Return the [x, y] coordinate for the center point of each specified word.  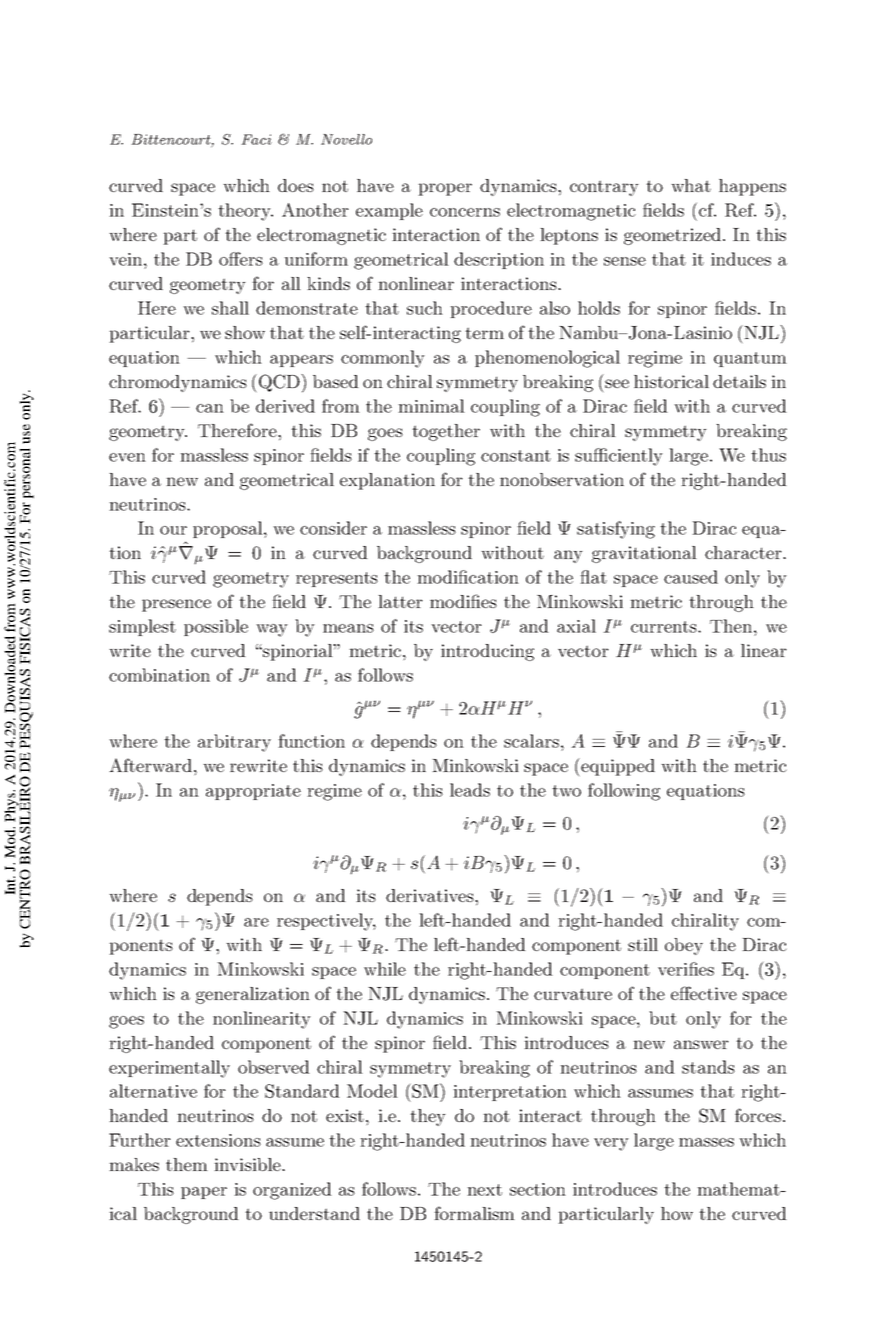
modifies [463, 601]
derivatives [431, 895]
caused [691, 577]
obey [684, 946]
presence [176, 605]
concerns [465, 212]
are [256, 922]
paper [204, 1193]
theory [245, 212]
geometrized [674, 236]
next [484, 1190]
